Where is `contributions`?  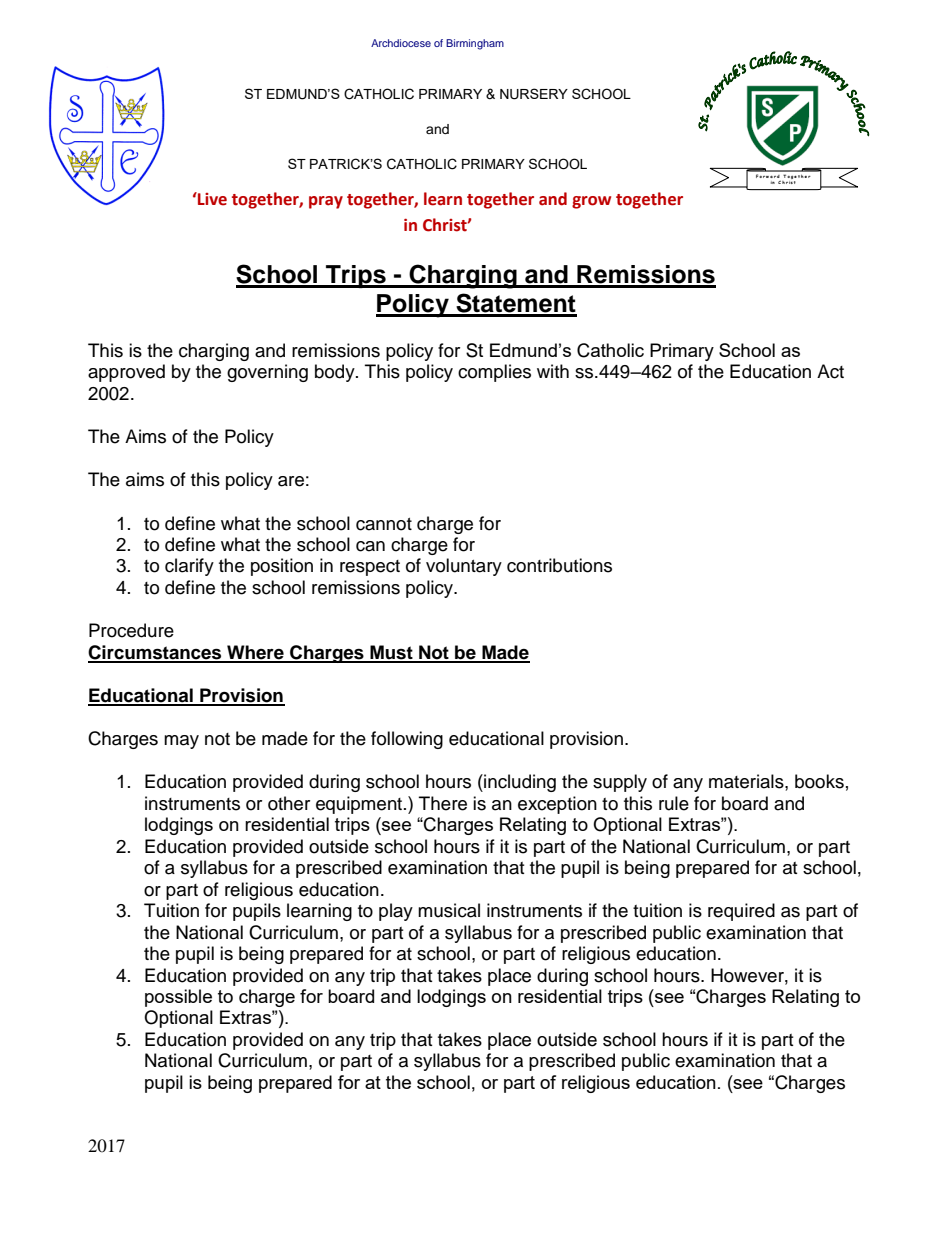
contributions is located at coordinates (559, 565).
